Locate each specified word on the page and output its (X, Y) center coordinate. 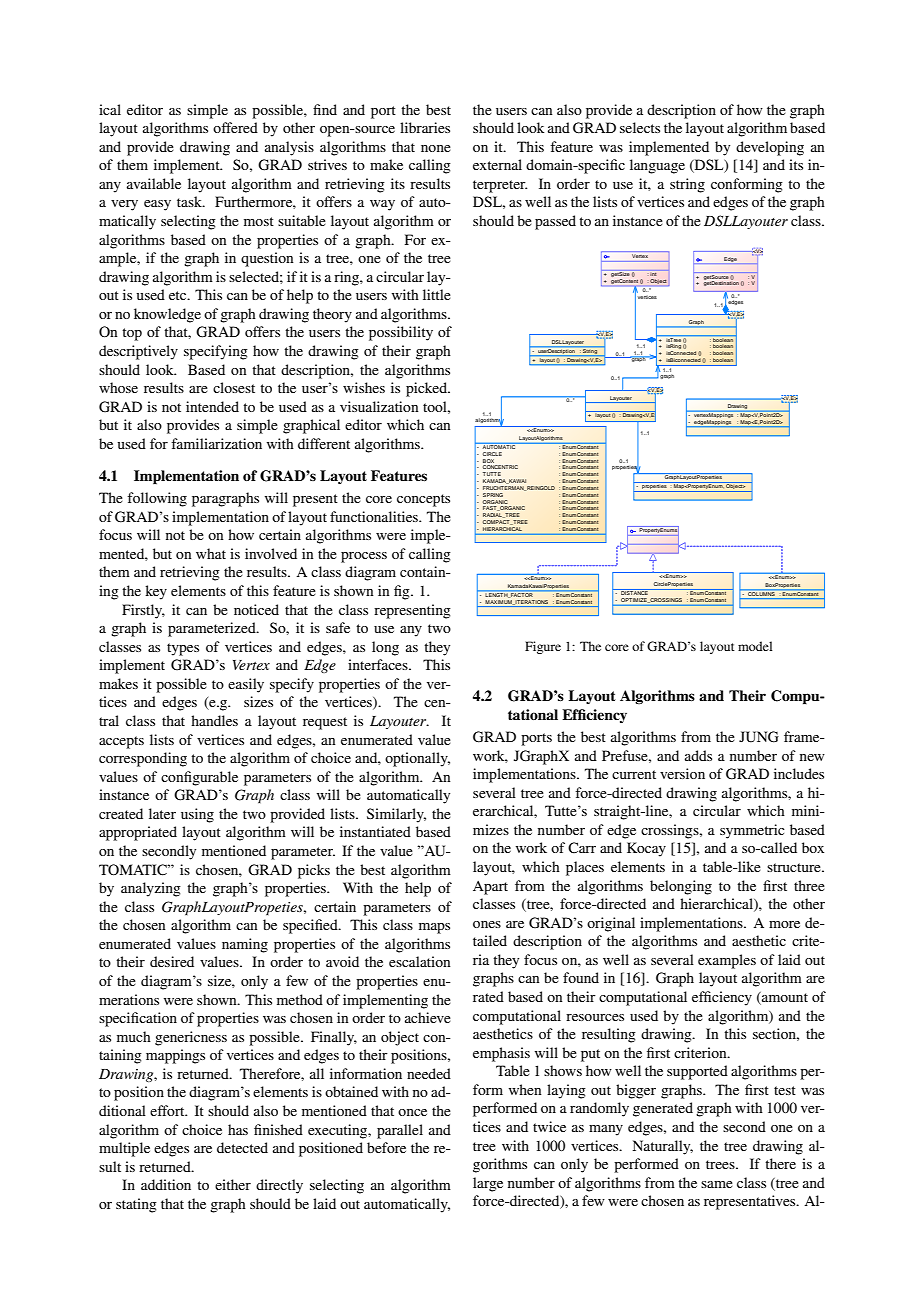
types (183, 649)
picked (427, 389)
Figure (543, 647)
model (755, 646)
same (717, 1184)
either (233, 1184)
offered (235, 127)
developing (770, 148)
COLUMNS (761, 594)
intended (212, 406)
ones (487, 924)
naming (245, 945)
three (809, 885)
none (436, 148)
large (488, 1184)
